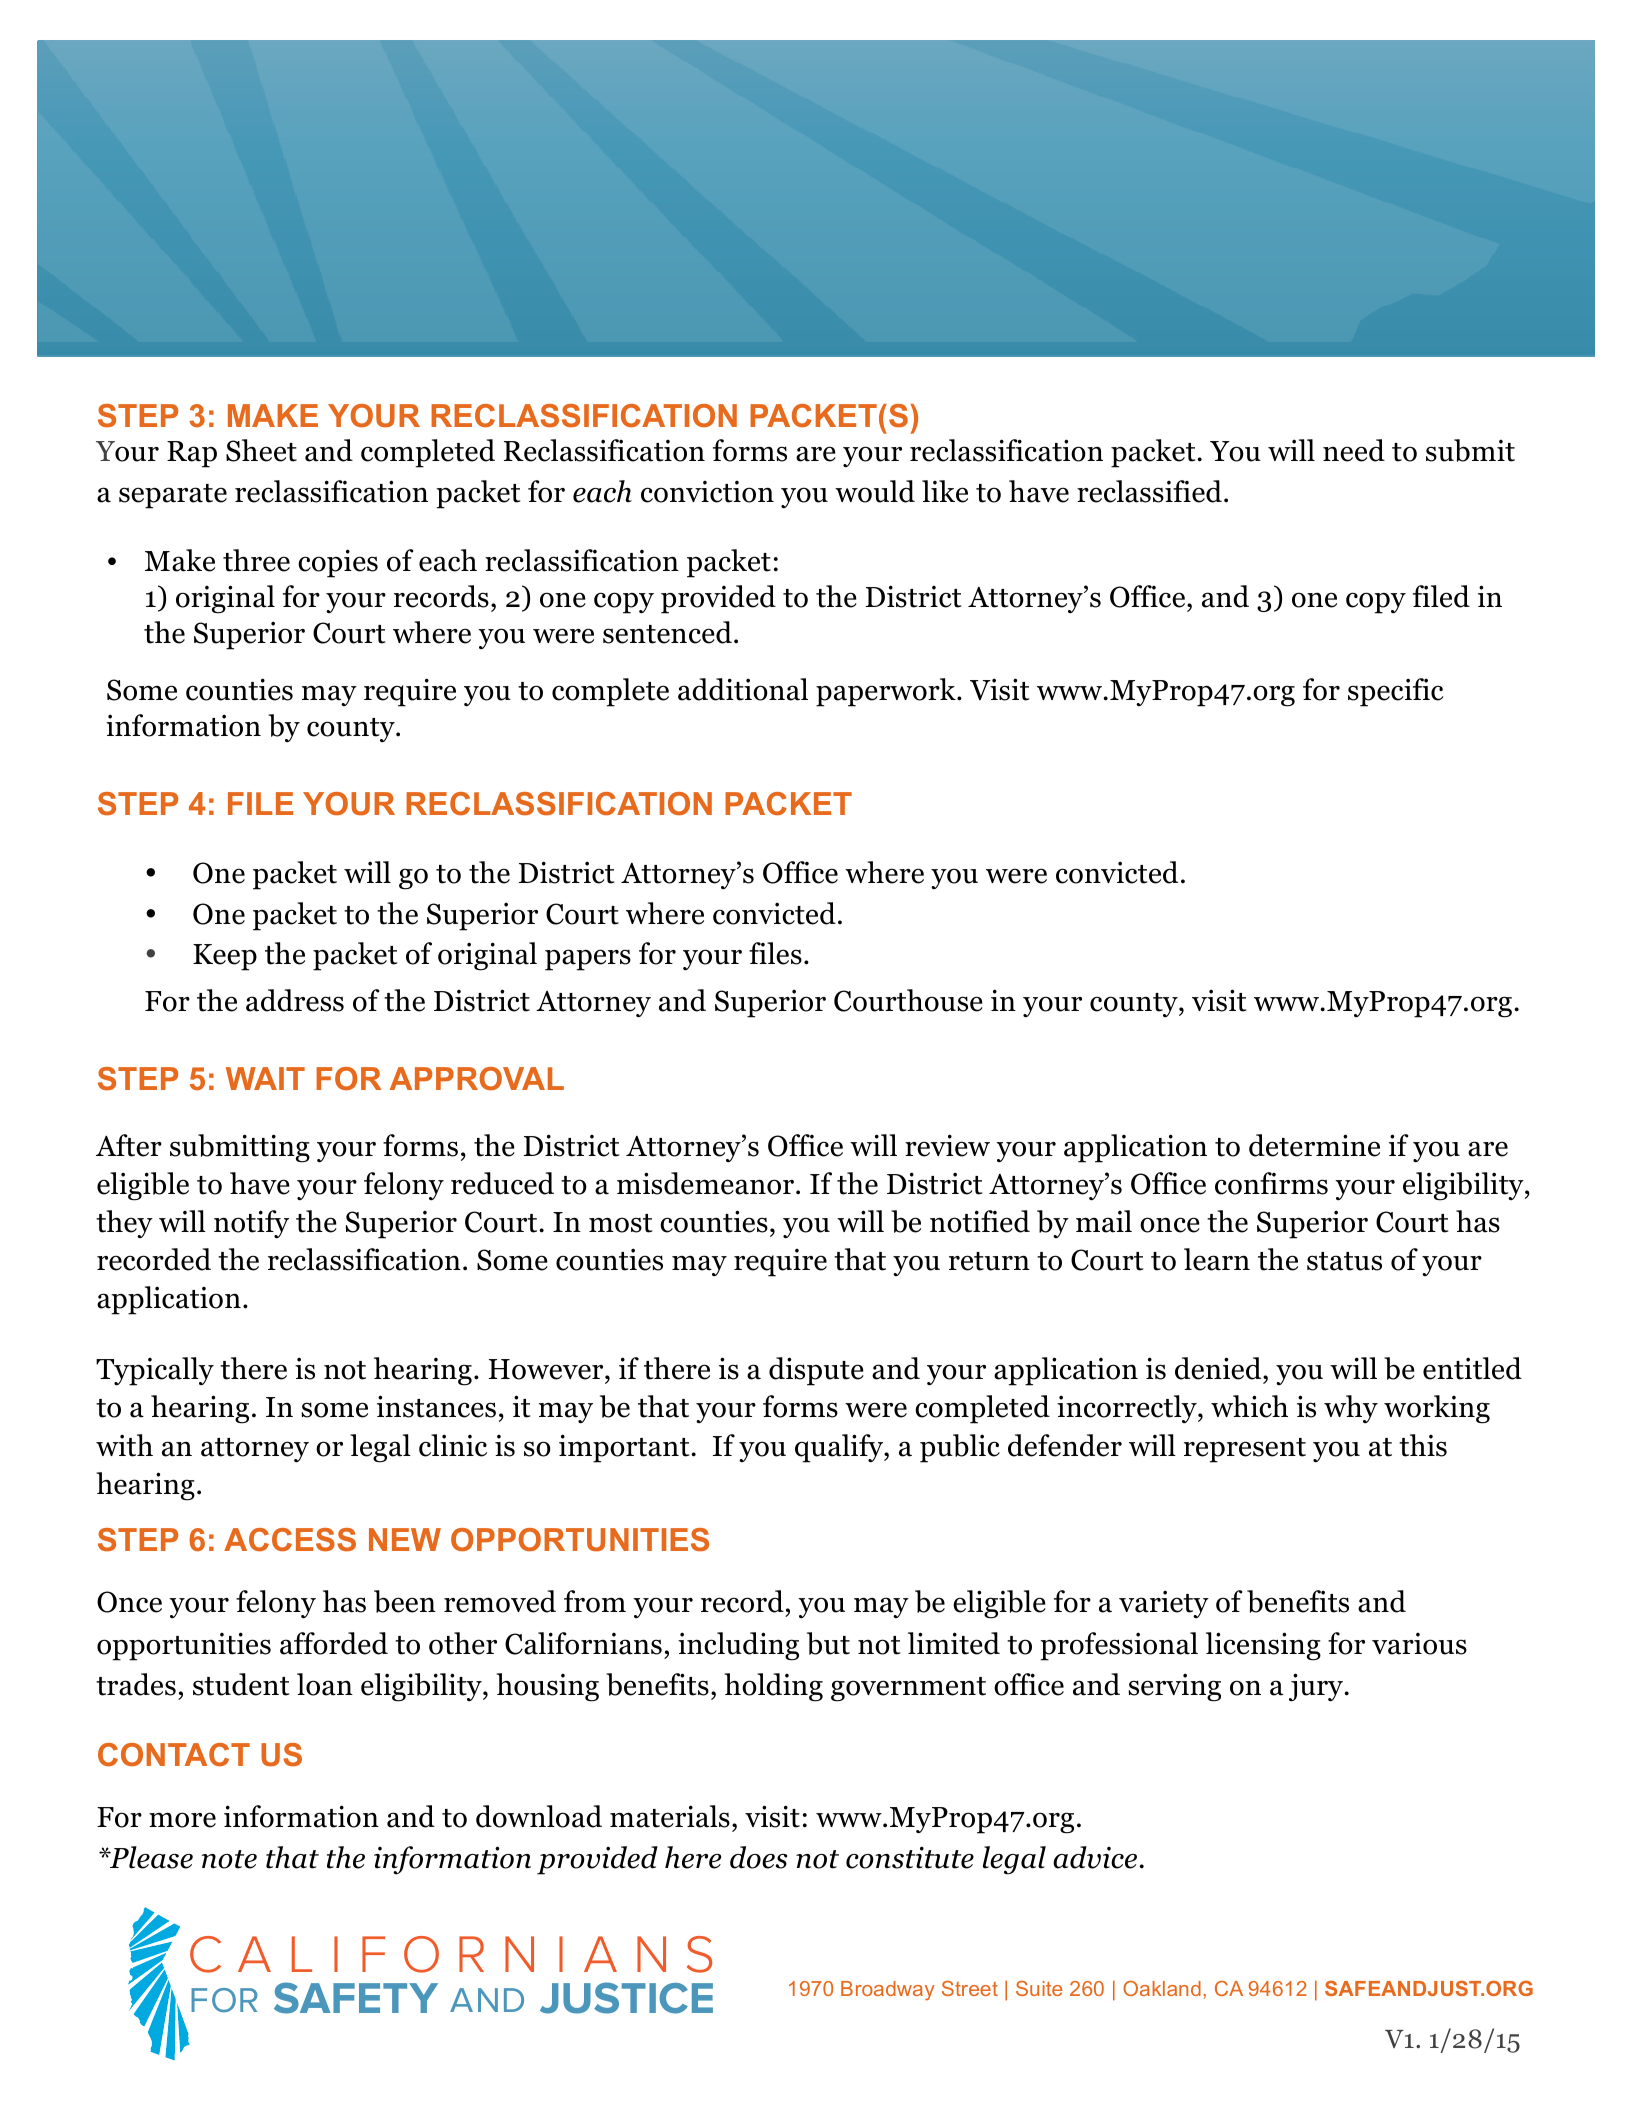 Image resolution: width=1630 pixels, height=2110 pixels. I want to click on status, so click(1344, 1261).
